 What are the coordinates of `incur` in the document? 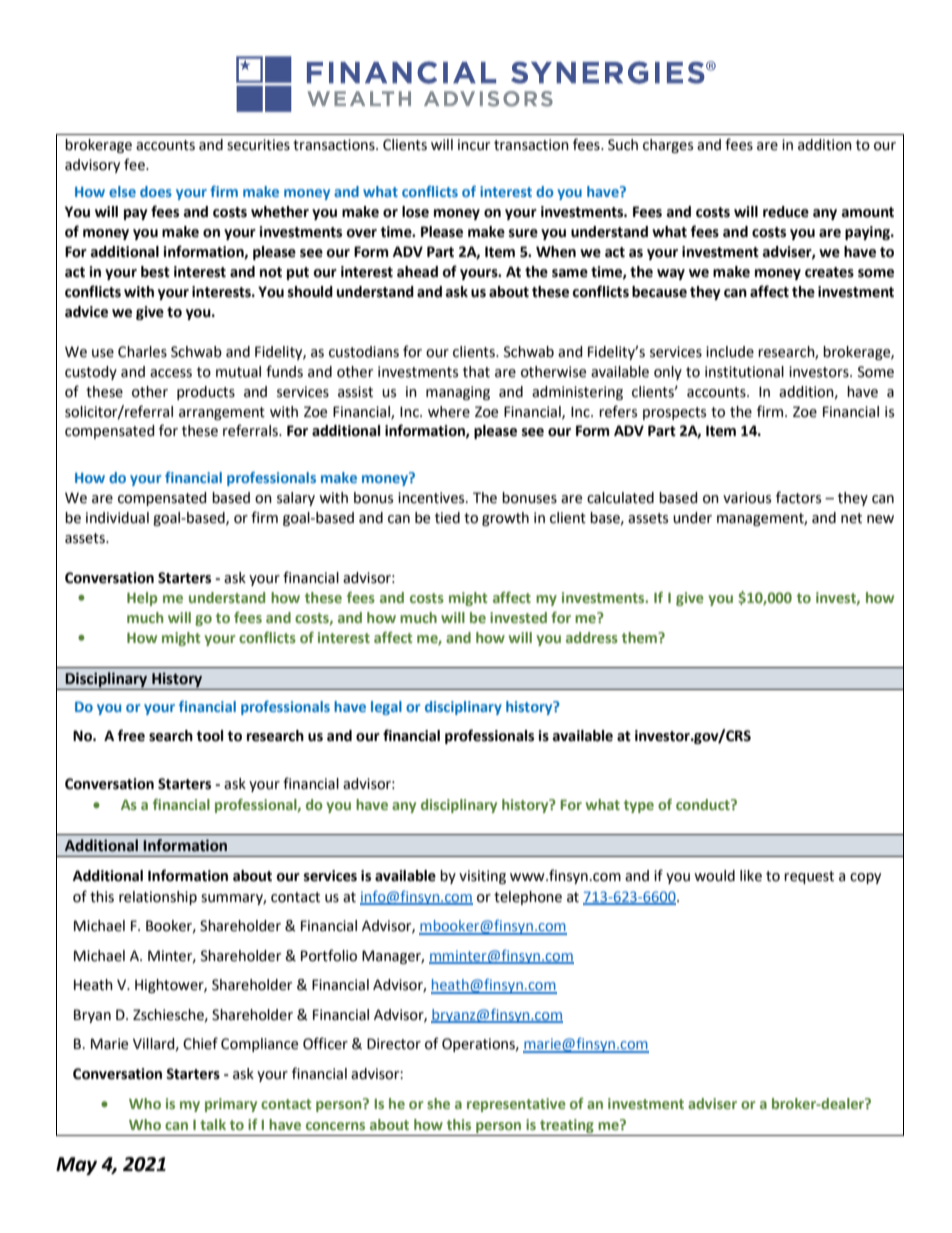 It's located at (474, 145).
